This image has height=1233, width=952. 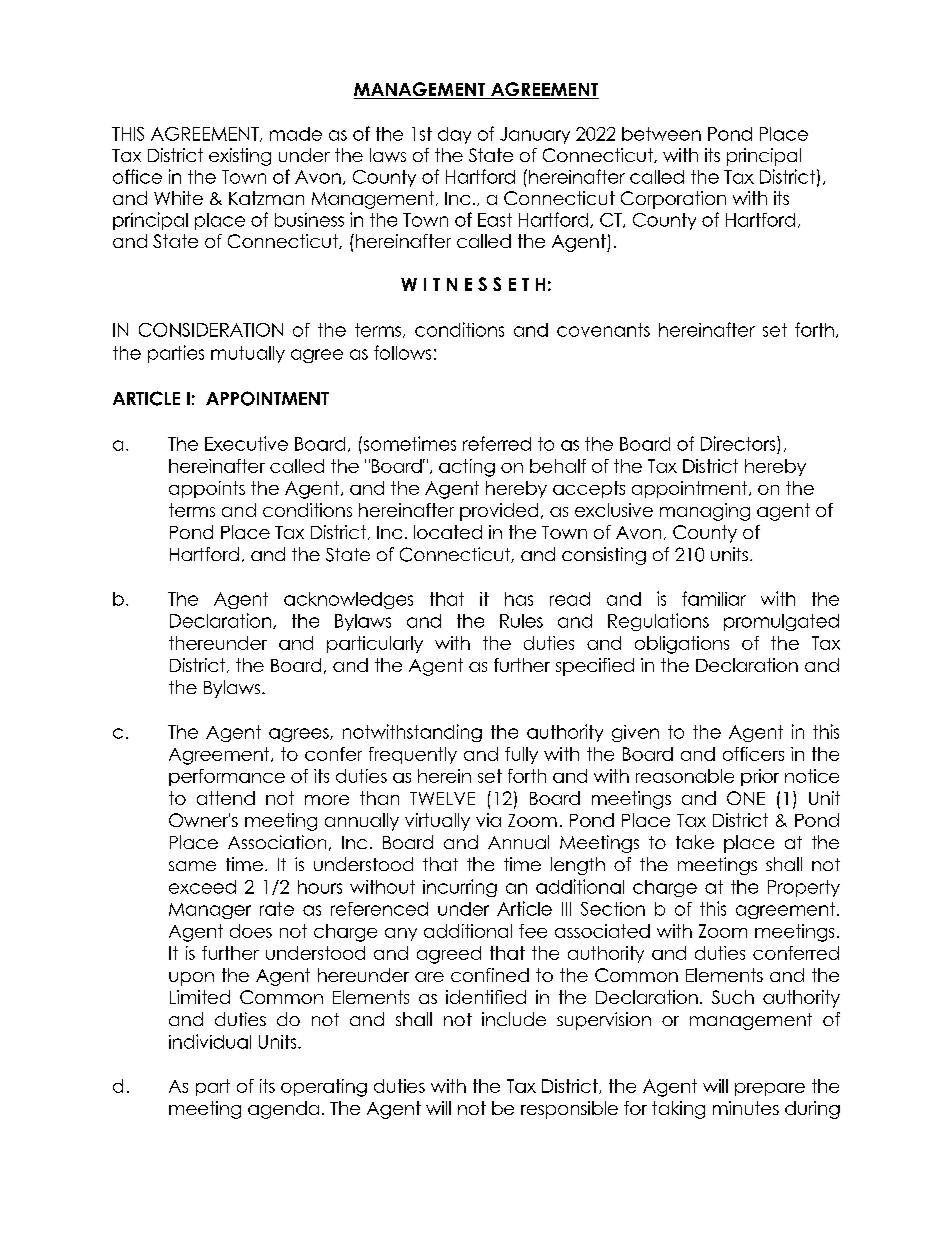 What do you see at coordinates (535, 135) in the image?
I see `January` at bounding box center [535, 135].
